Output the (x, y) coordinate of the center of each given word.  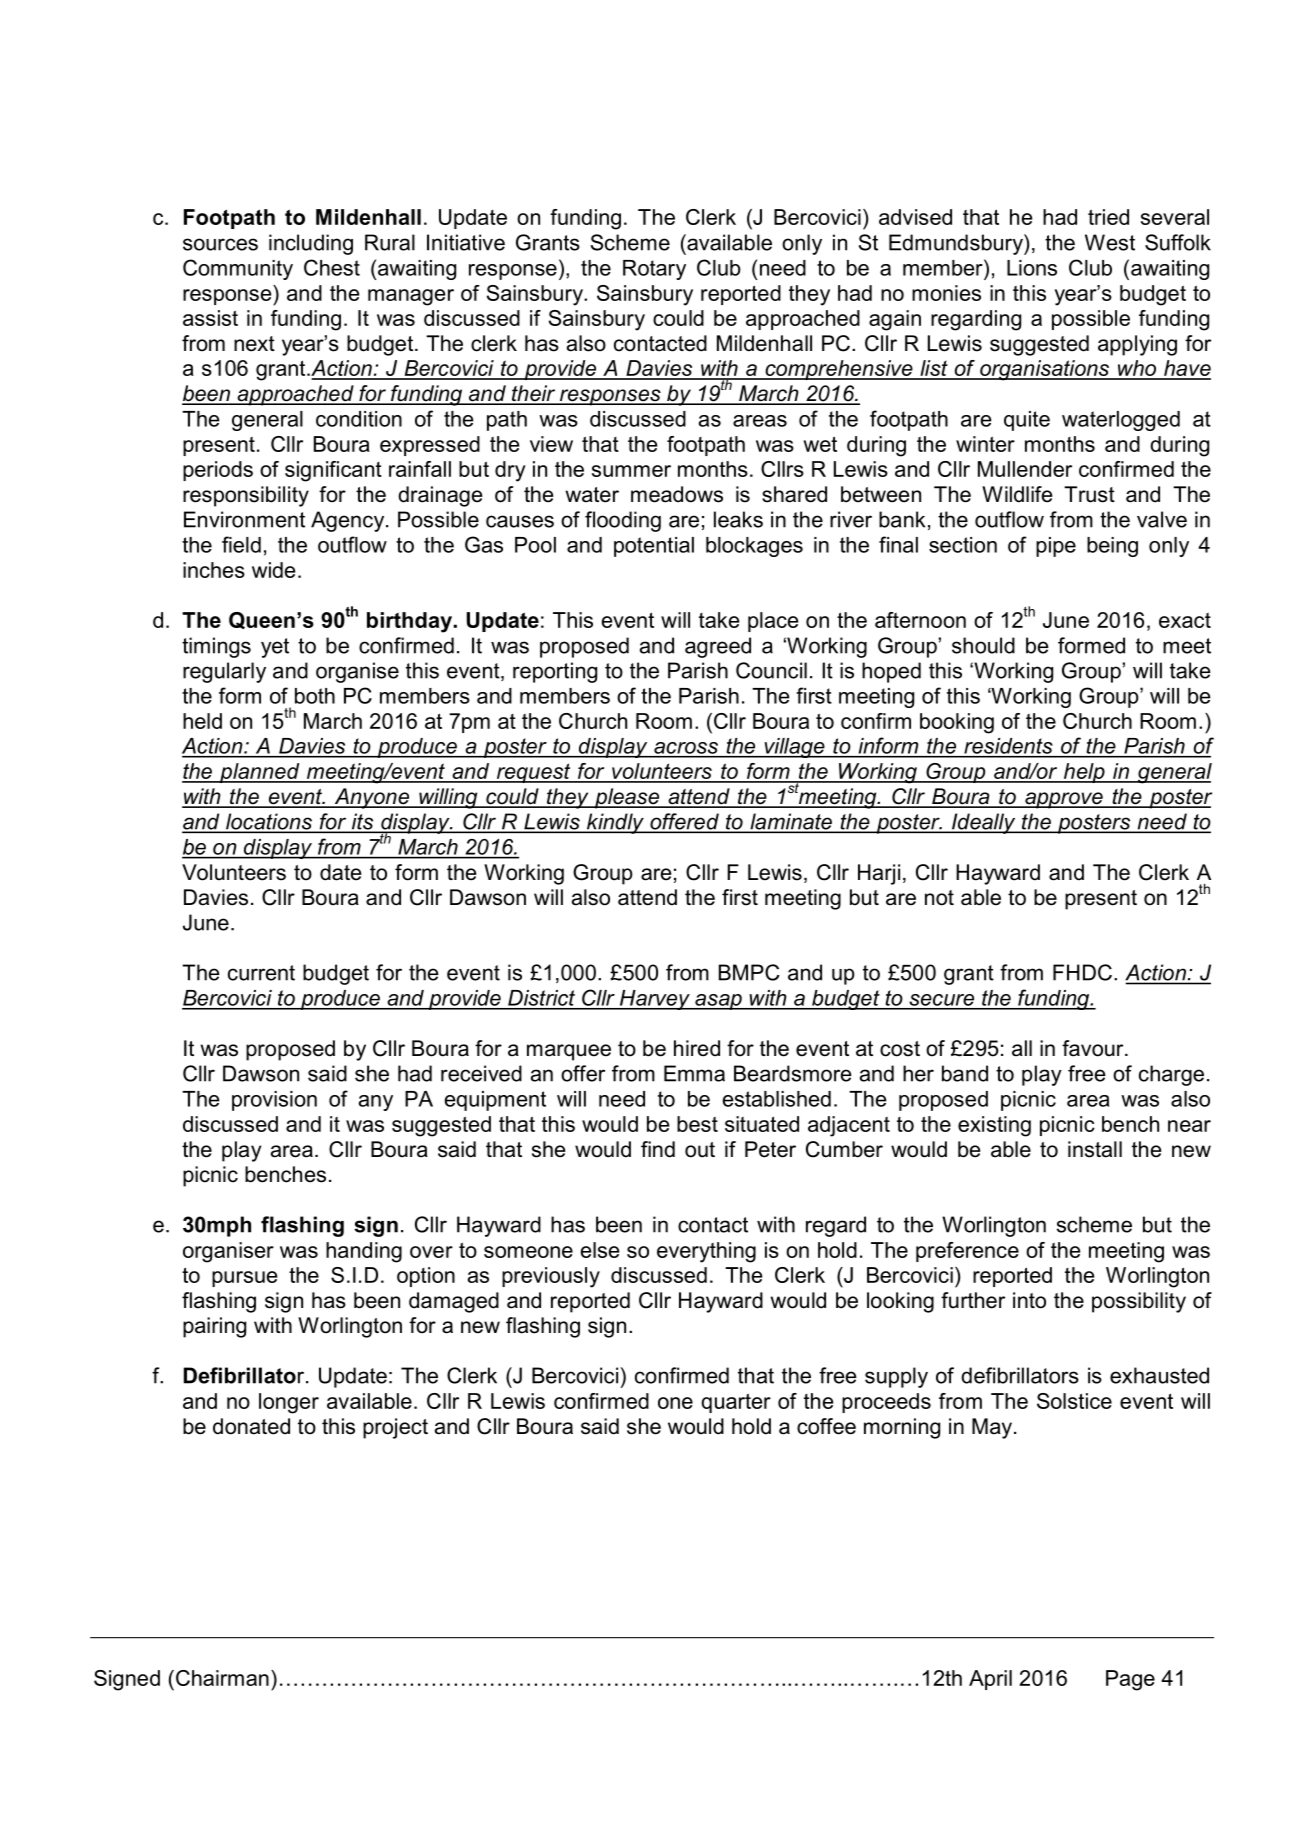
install (1095, 1149)
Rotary (654, 270)
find (658, 1149)
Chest (332, 267)
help (1084, 773)
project (395, 1428)
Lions (1032, 268)
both (315, 696)
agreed (718, 647)
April (990, 1680)
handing (364, 1252)
